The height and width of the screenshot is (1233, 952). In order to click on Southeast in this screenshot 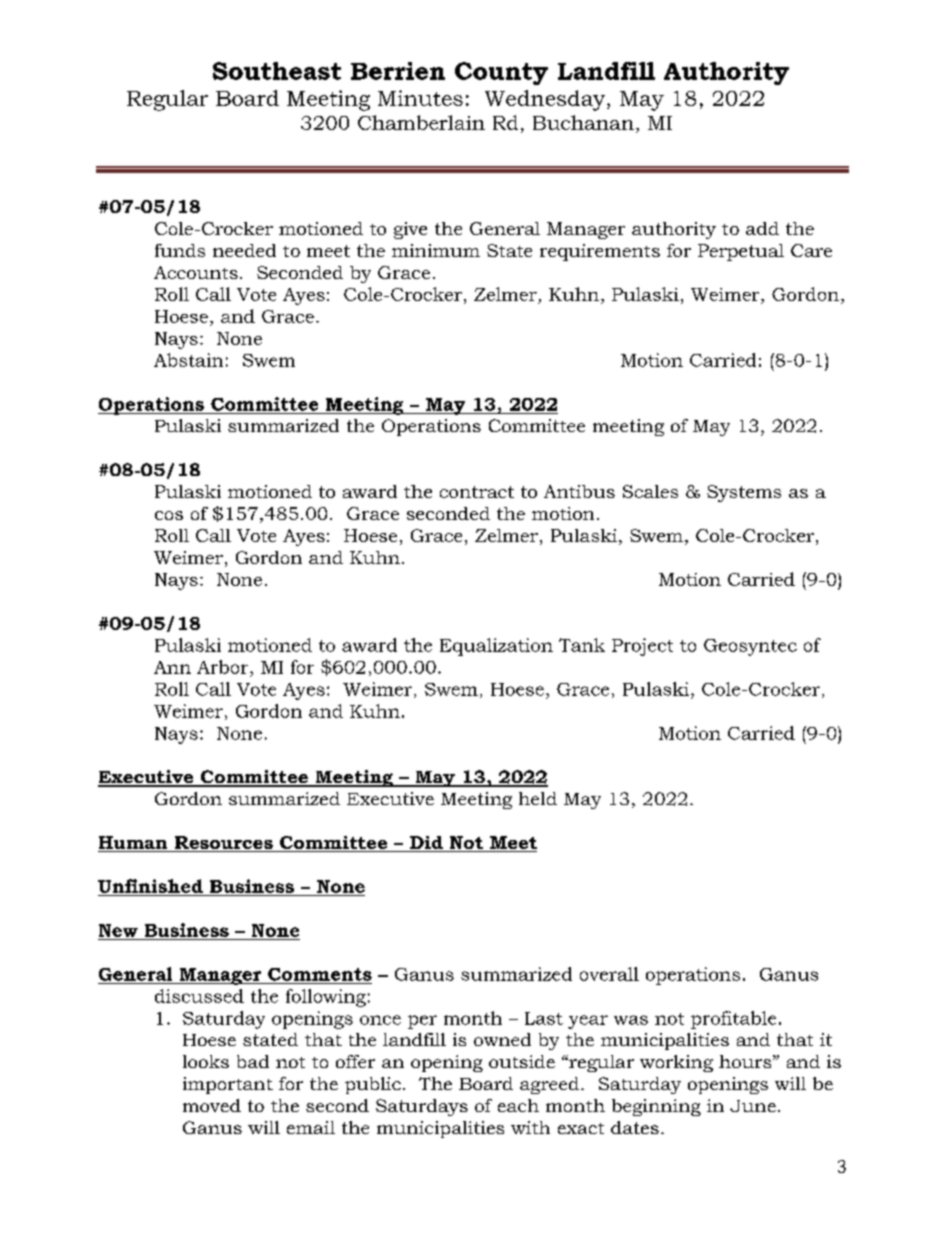, I will do `click(277, 71)`.
